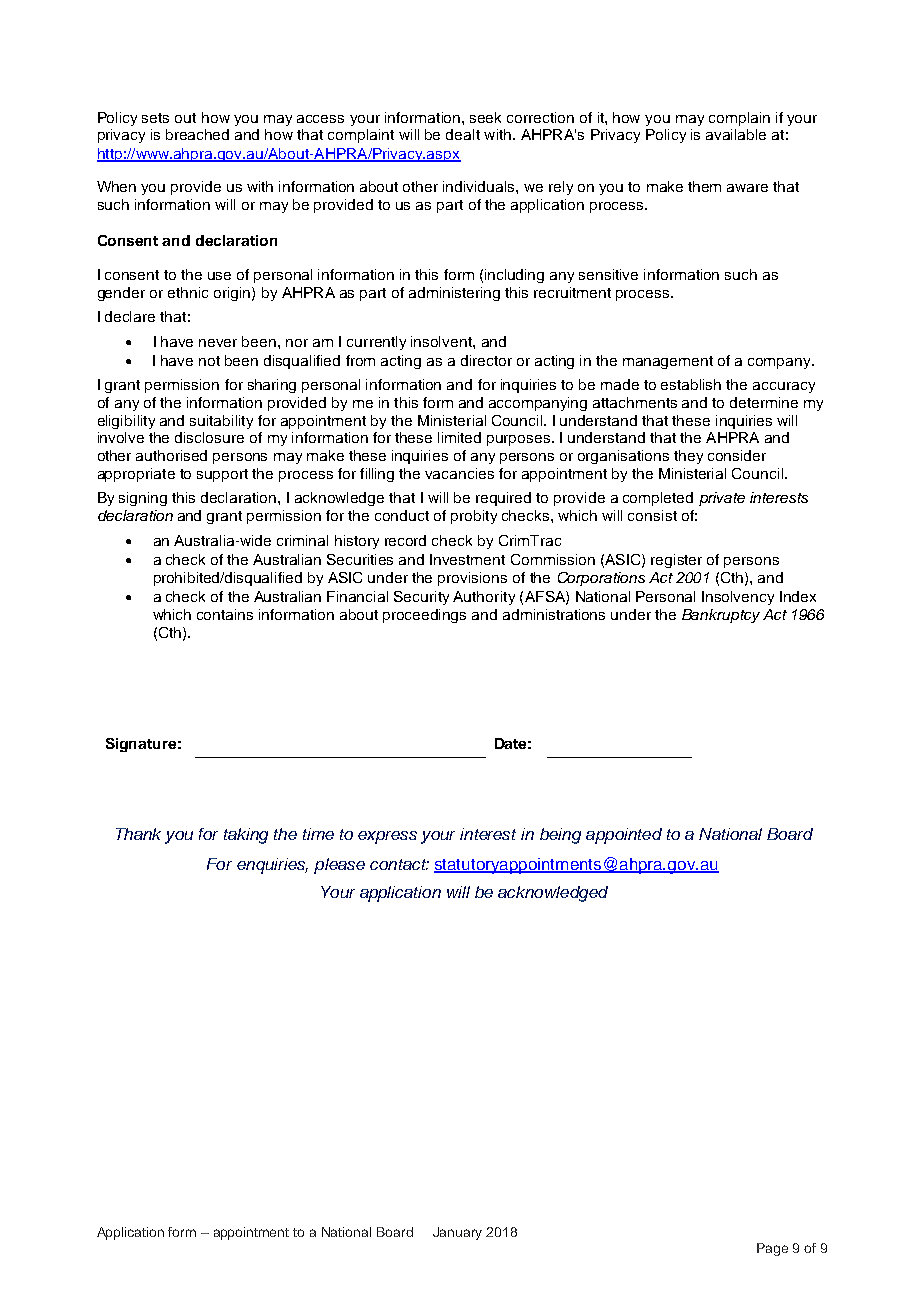  I want to click on breached, so click(197, 134).
